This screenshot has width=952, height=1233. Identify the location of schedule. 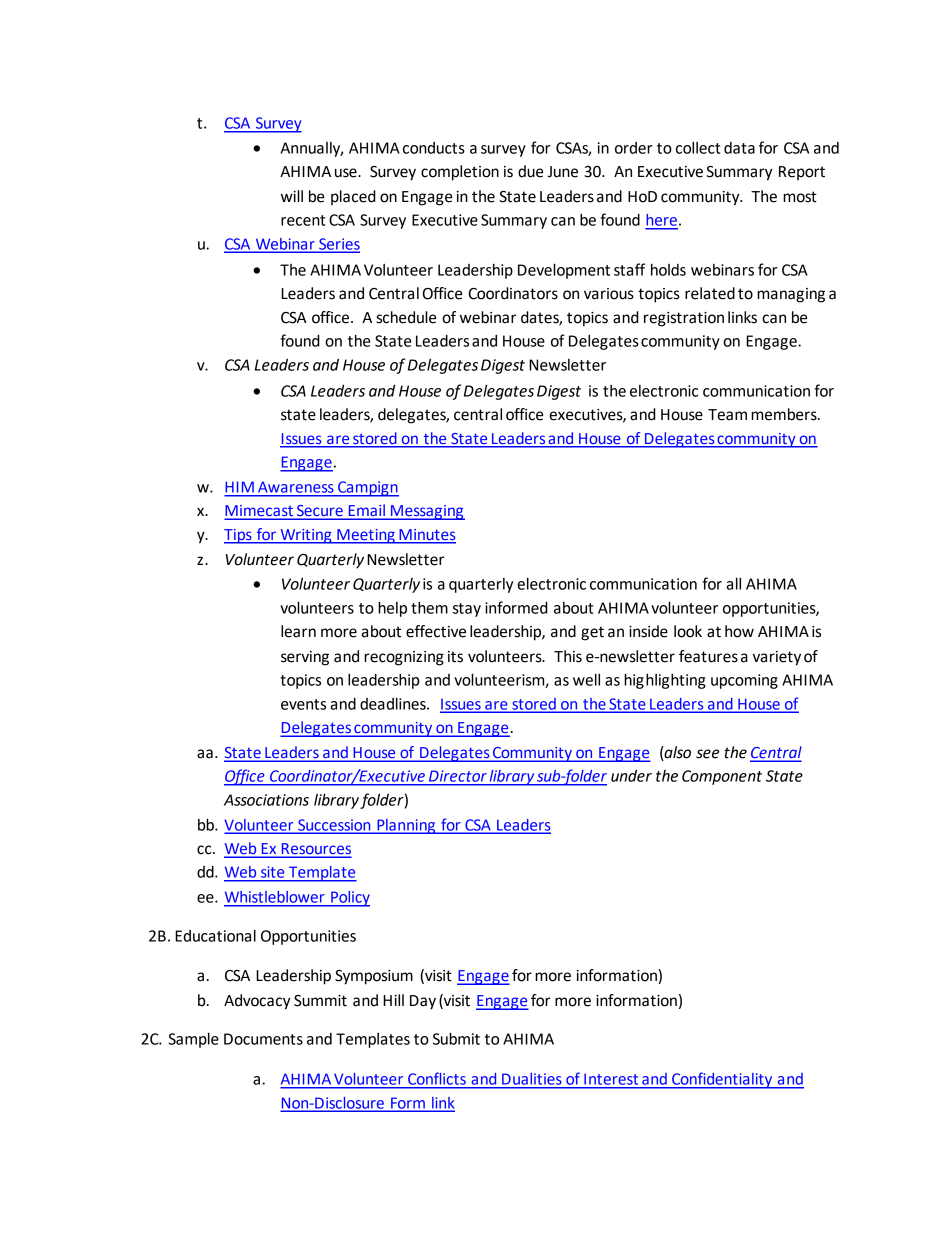
(406, 317).
